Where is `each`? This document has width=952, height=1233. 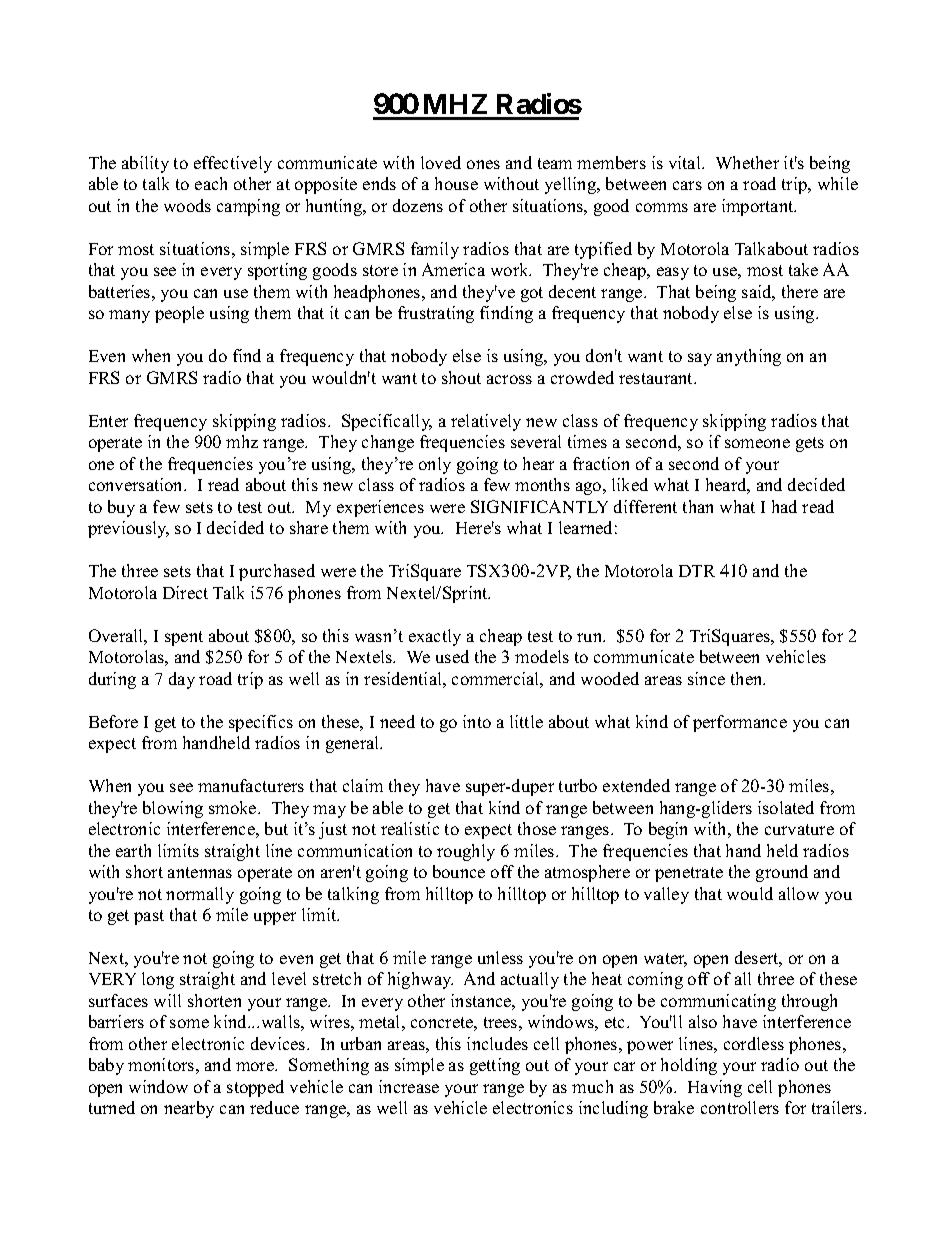
each is located at coordinates (211, 183).
